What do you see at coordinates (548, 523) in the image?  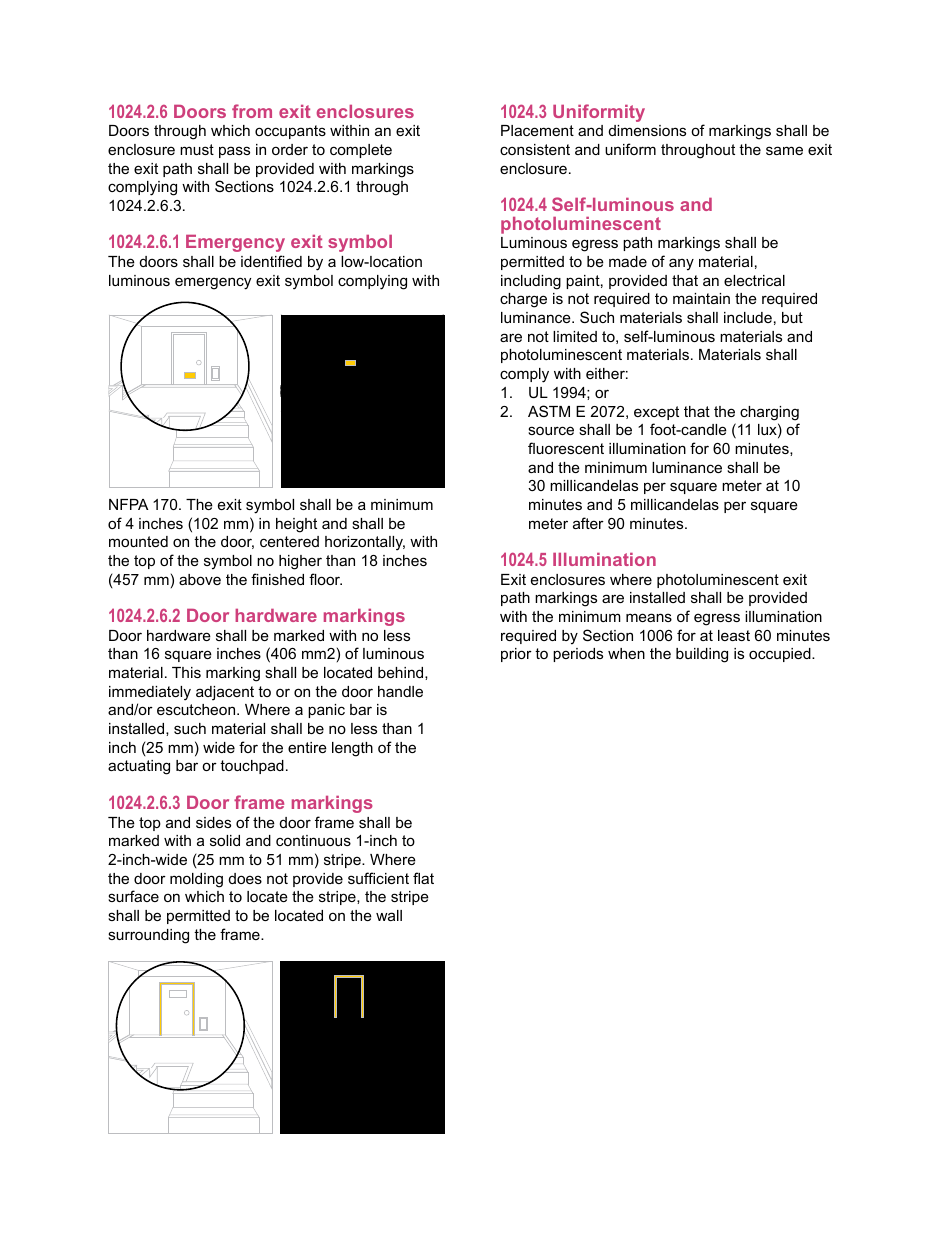 I see `meter` at bounding box center [548, 523].
